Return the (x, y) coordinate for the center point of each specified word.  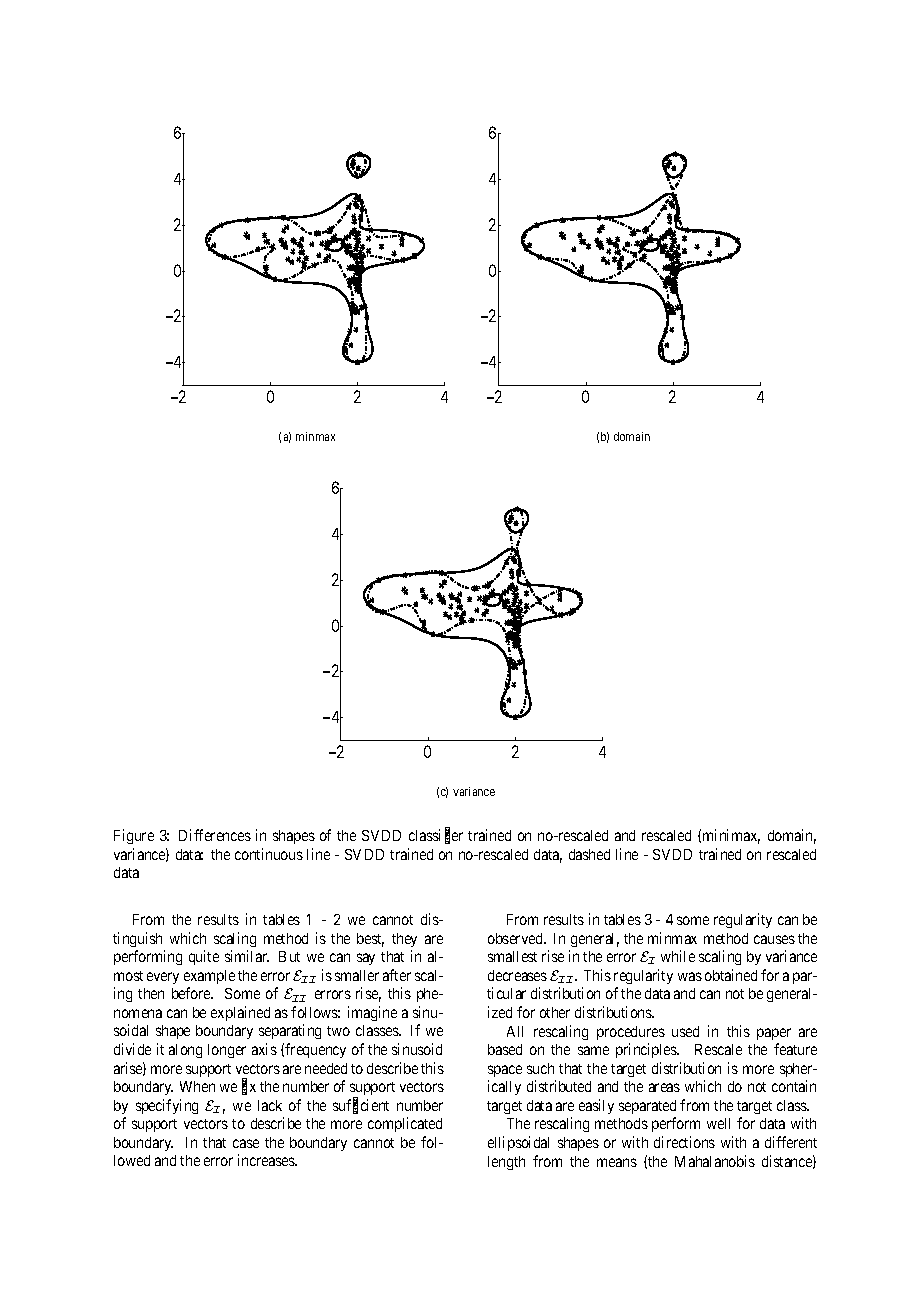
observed (516, 938)
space (505, 1071)
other (555, 1012)
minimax (731, 836)
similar (247, 956)
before (192, 993)
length (506, 1163)
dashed (589, 854)
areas (664, 1087)
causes (774, 939)
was (690, 976)
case (246, 1143)
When (197, 1086)
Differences (215, 835)
